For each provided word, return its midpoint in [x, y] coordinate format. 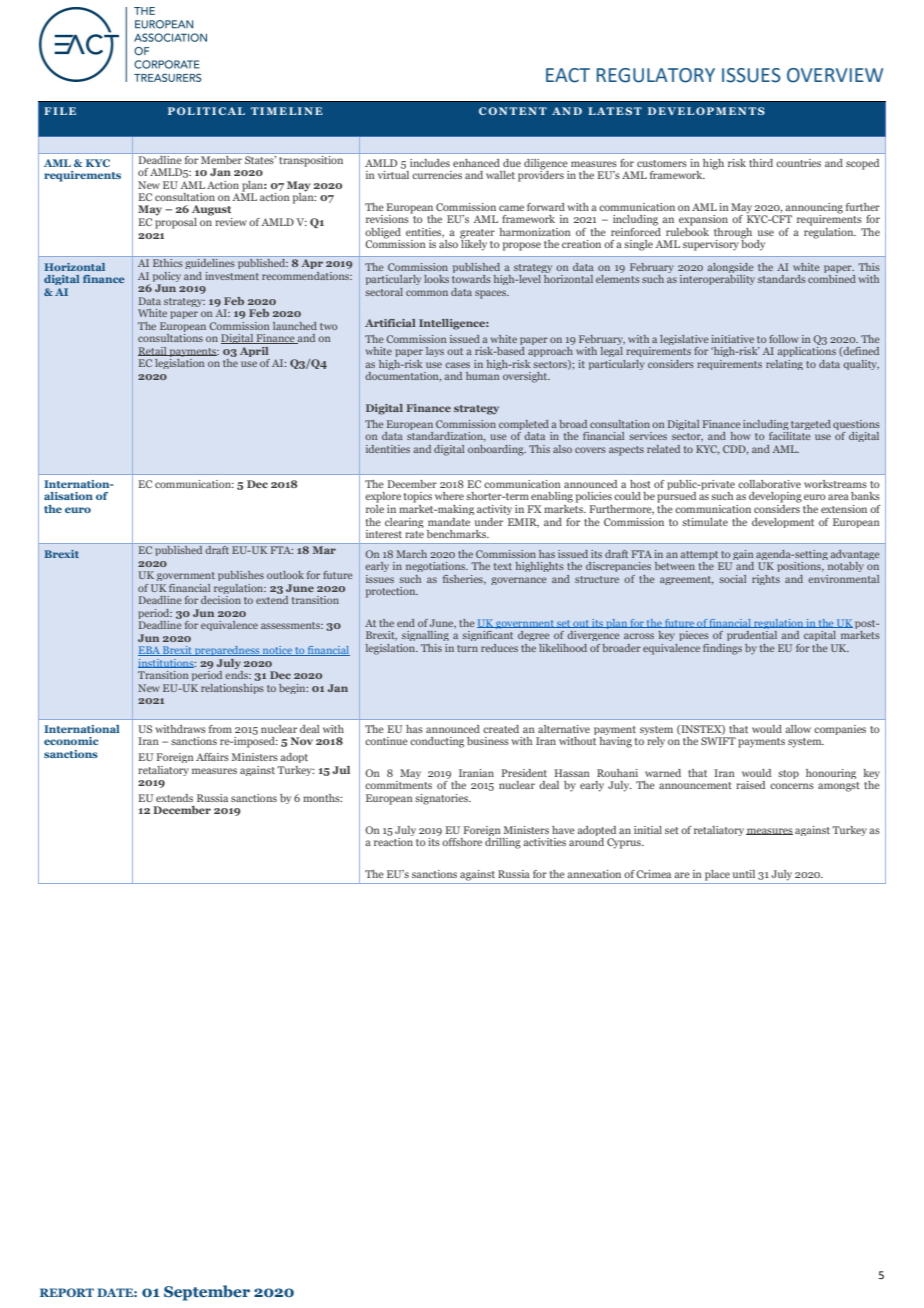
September [207, 1293]
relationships [232, 689]
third [761, 163]
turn [467, 648]
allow [798, 729]
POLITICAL [206, 111]
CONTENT [513, 111]
